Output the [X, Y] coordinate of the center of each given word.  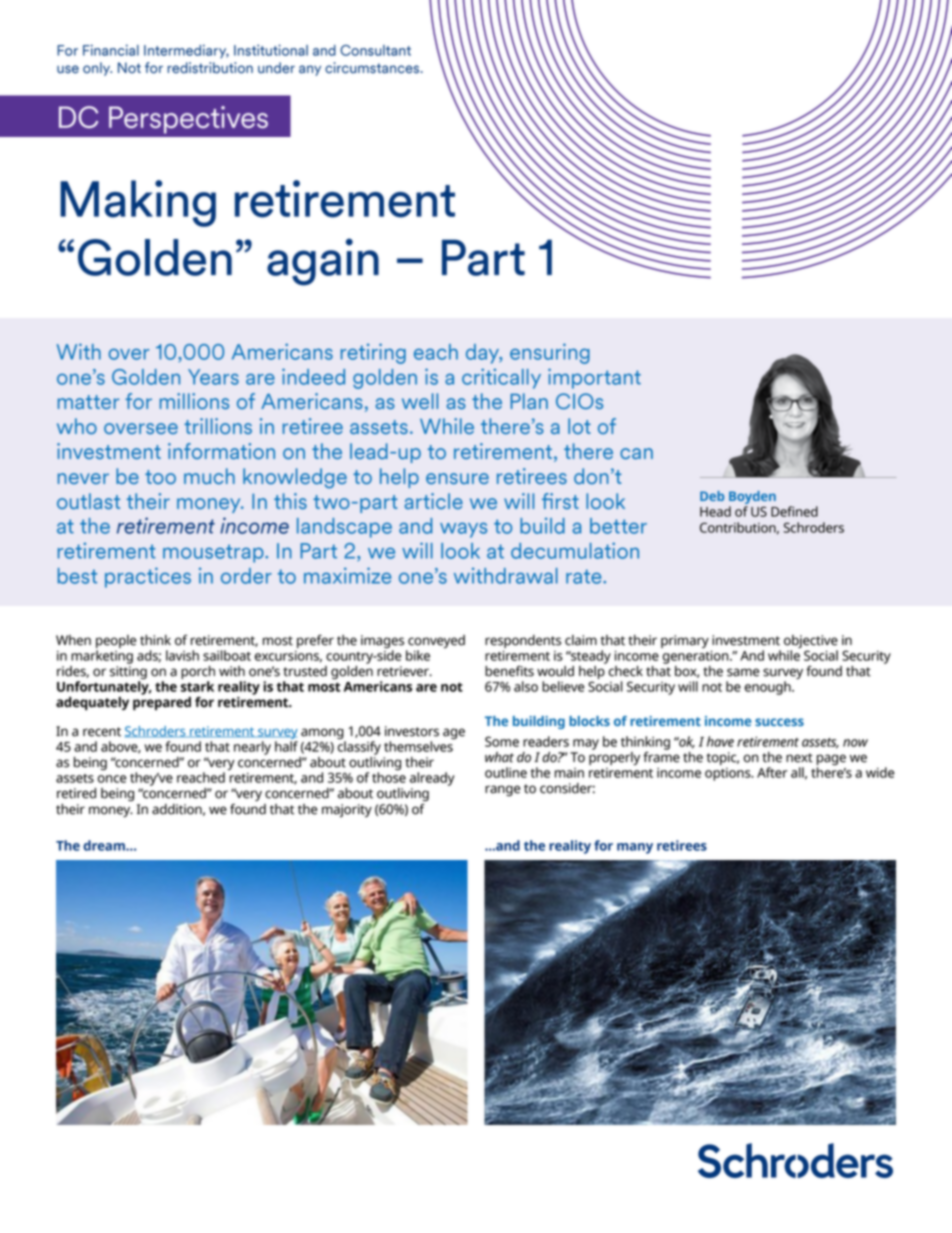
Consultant [375, 50]
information [221, 451]
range [502, 790]
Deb [712, 496]
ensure [457, 478]
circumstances [373, 68]
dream [105, 845]
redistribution [210, 68]
